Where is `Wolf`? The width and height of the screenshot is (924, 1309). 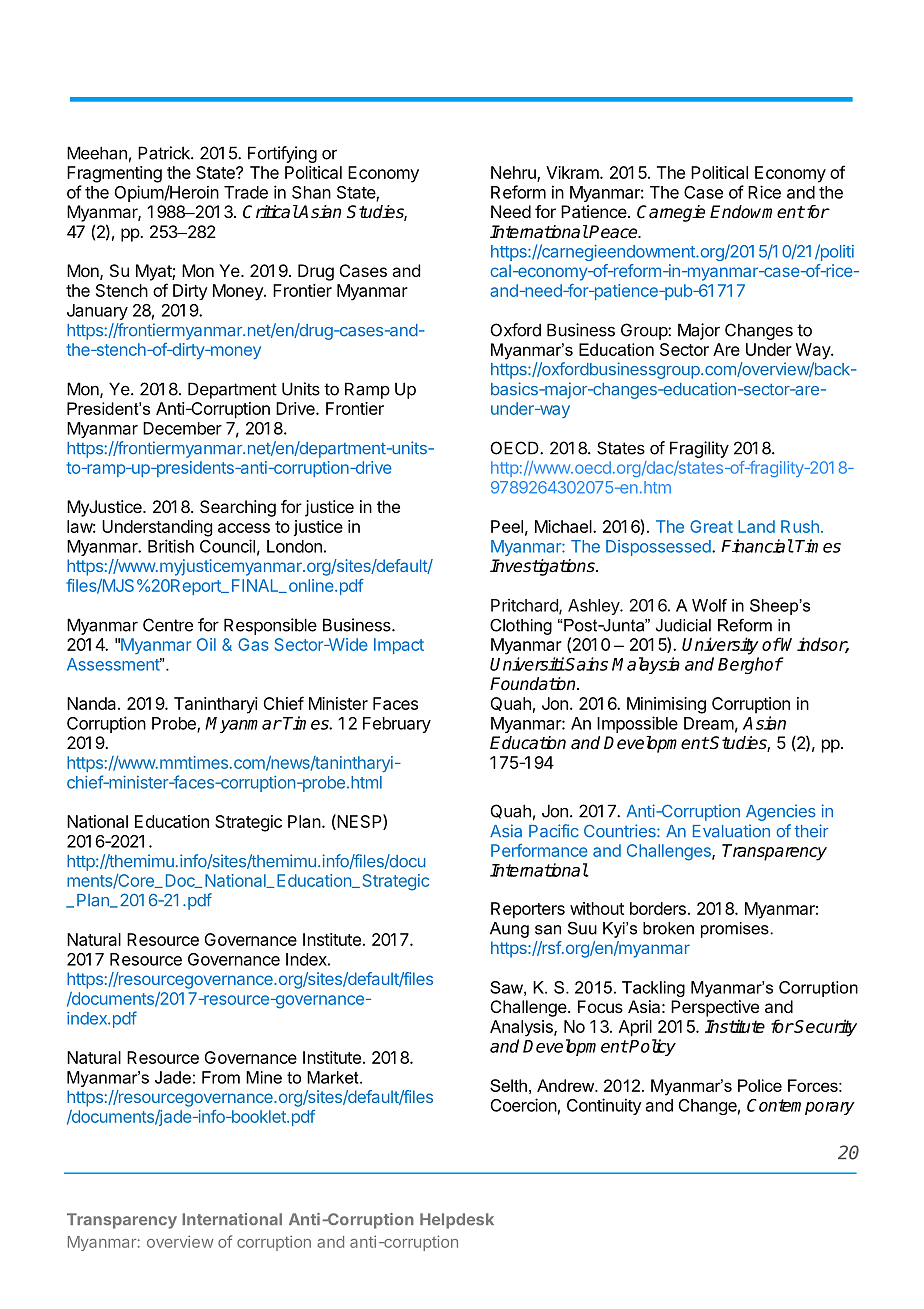 Wolf is located at coordinates (709, 605).
